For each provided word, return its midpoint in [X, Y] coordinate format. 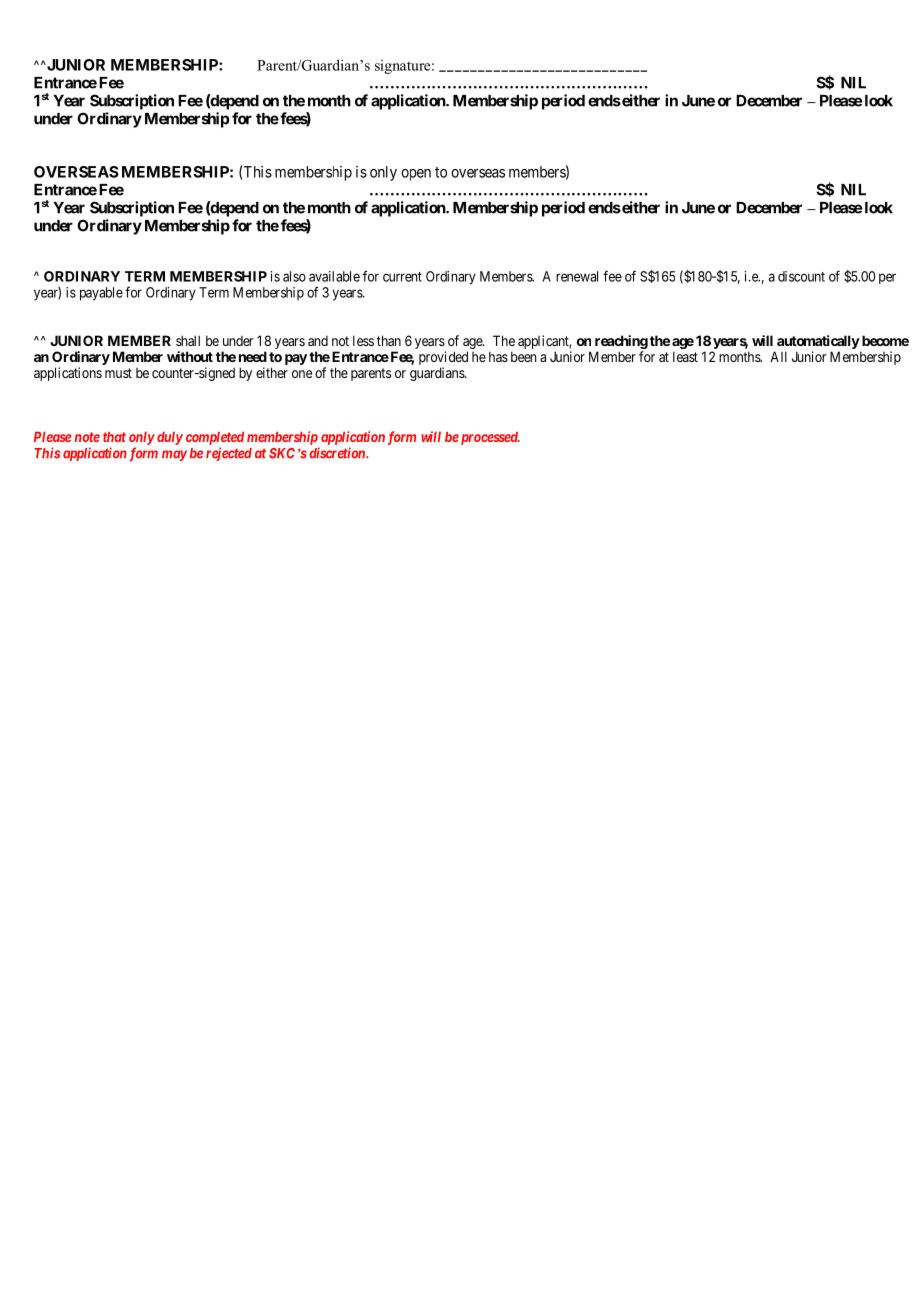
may [174, 455]
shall [188, 340]
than [389, 340]
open [416, 175]
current [402, 277]
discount [801, 276]
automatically [818, 342]
